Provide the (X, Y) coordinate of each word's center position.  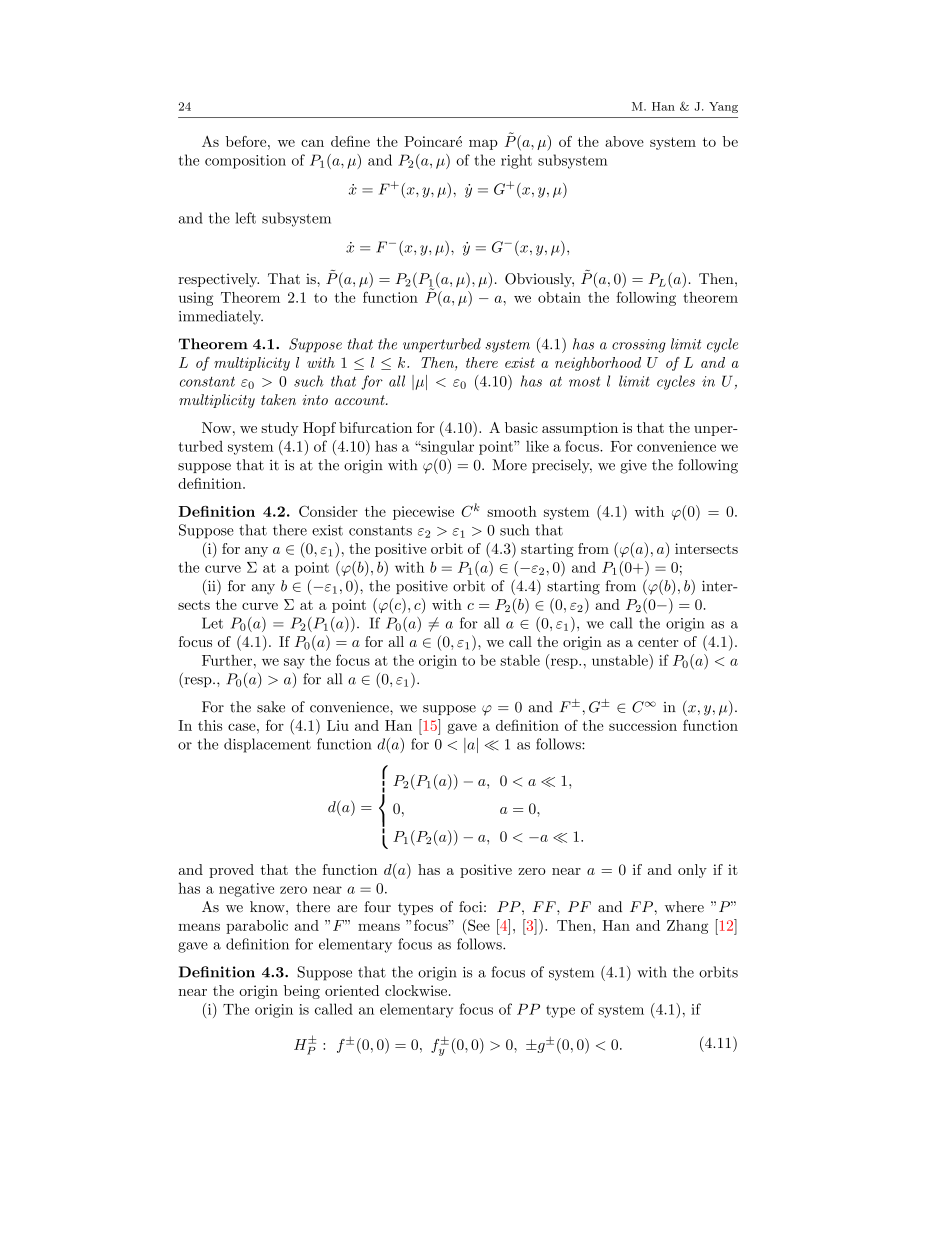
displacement (267, 745)
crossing (639, 346)
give (633, 467)
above (624, 141)
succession (643, 725)
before (247, 141)
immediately (221, 317)
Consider (328, 511)
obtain (559, 297)
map (483, 145)
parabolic (257, 927)
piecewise (423, 513)
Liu (338, 725)
